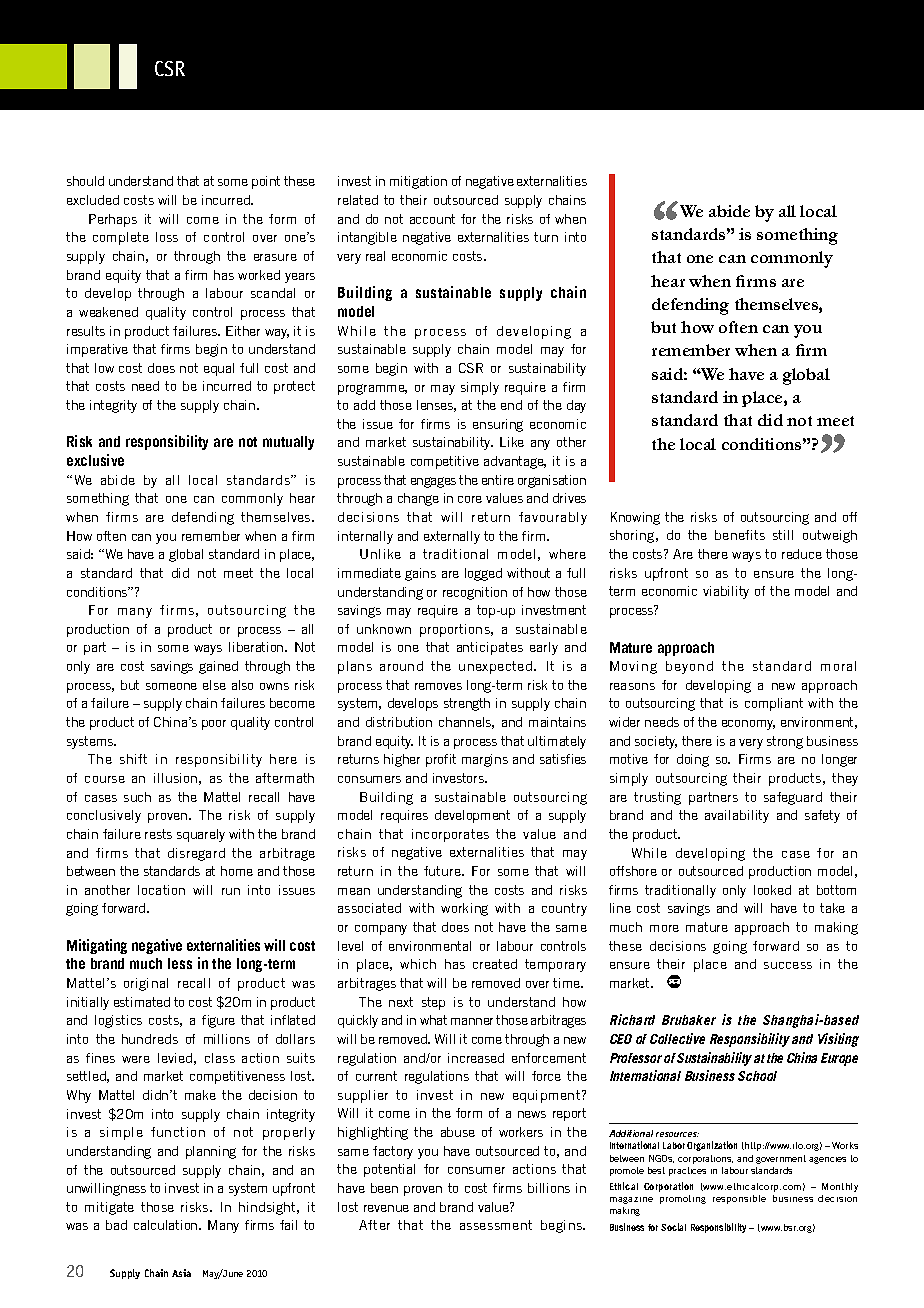  I want to click on location, so click(161, 890).
